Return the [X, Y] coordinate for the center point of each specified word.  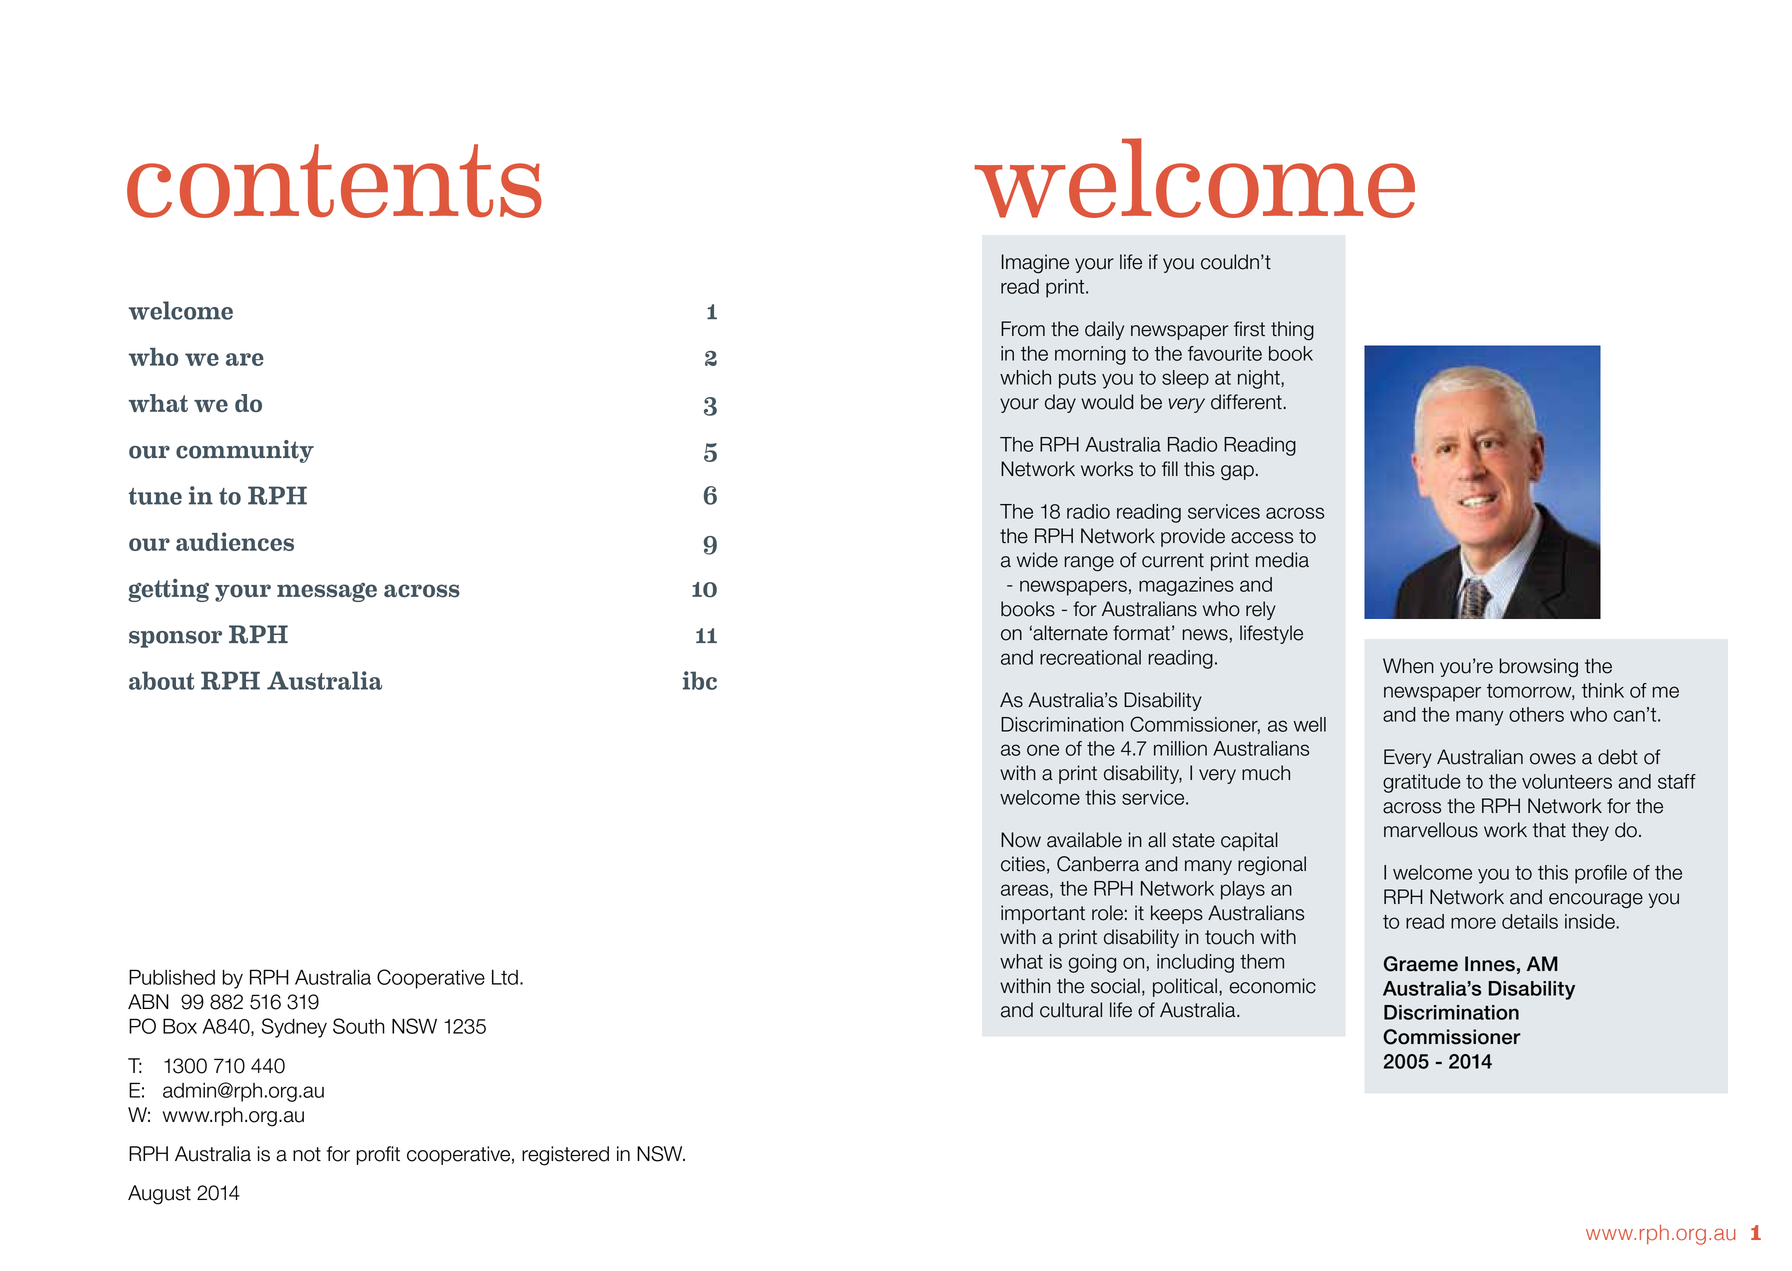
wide [1037, 560]
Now [1021, 840]
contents [334, 181]
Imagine [1035, 264]
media [1282, 560]
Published [172, 977]
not [307, 1154]
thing [1292, 331]
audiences [235, 541]
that [1549, 830]
